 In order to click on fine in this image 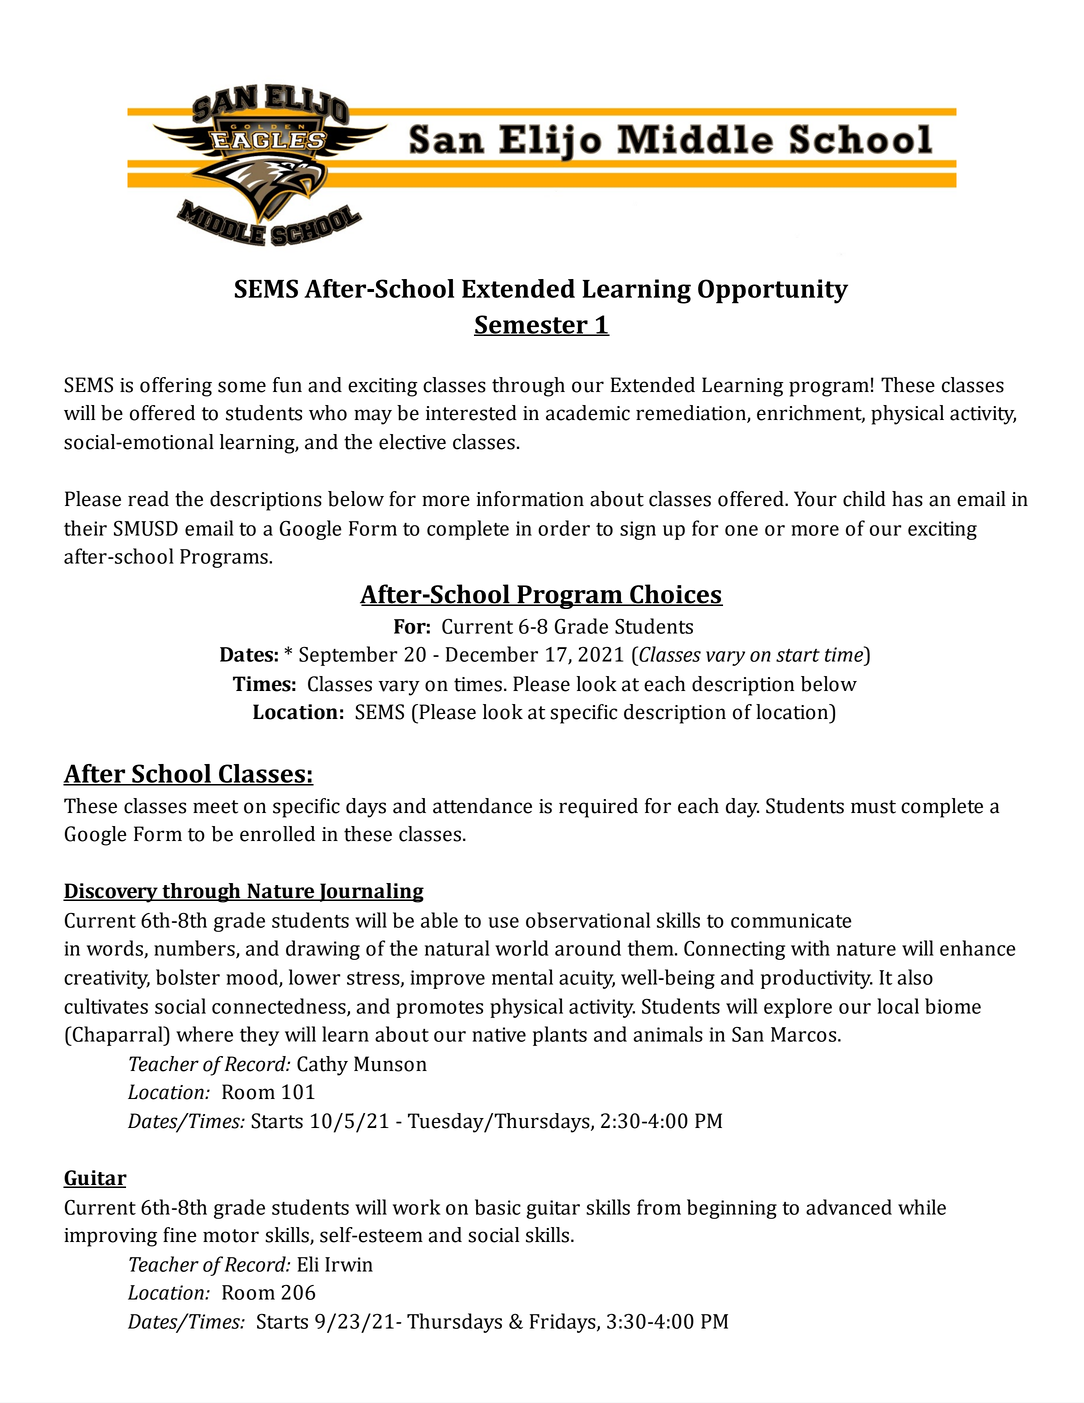, I will do `click(180, 1235)`.
